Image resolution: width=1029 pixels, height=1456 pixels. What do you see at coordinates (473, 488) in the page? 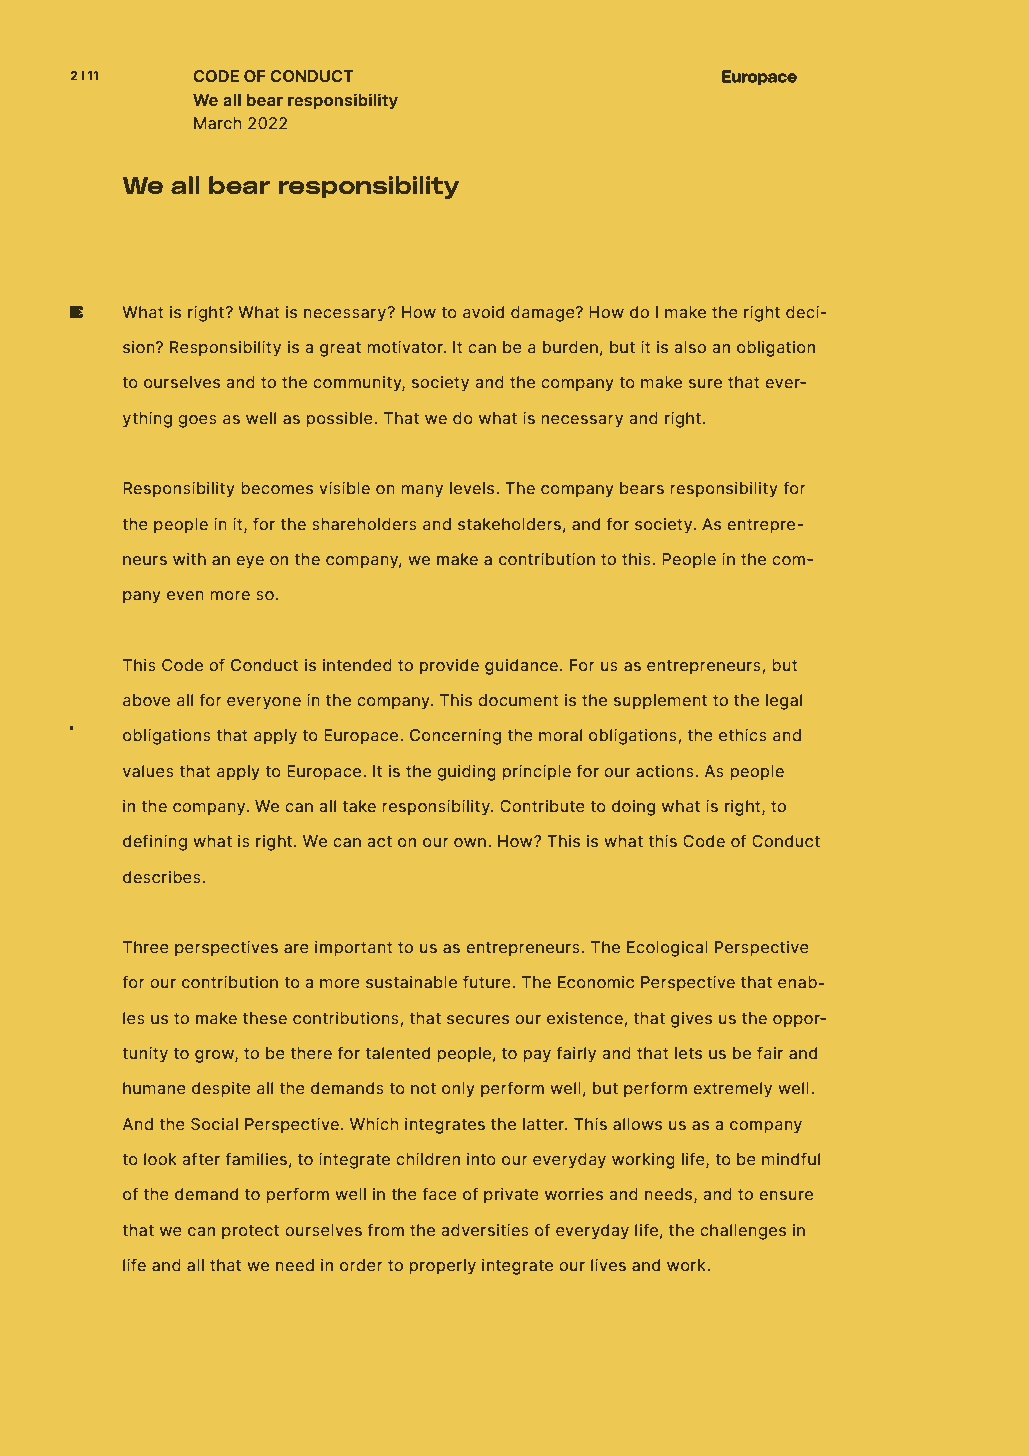
I see `levels` at bounding box center [473, 488].
